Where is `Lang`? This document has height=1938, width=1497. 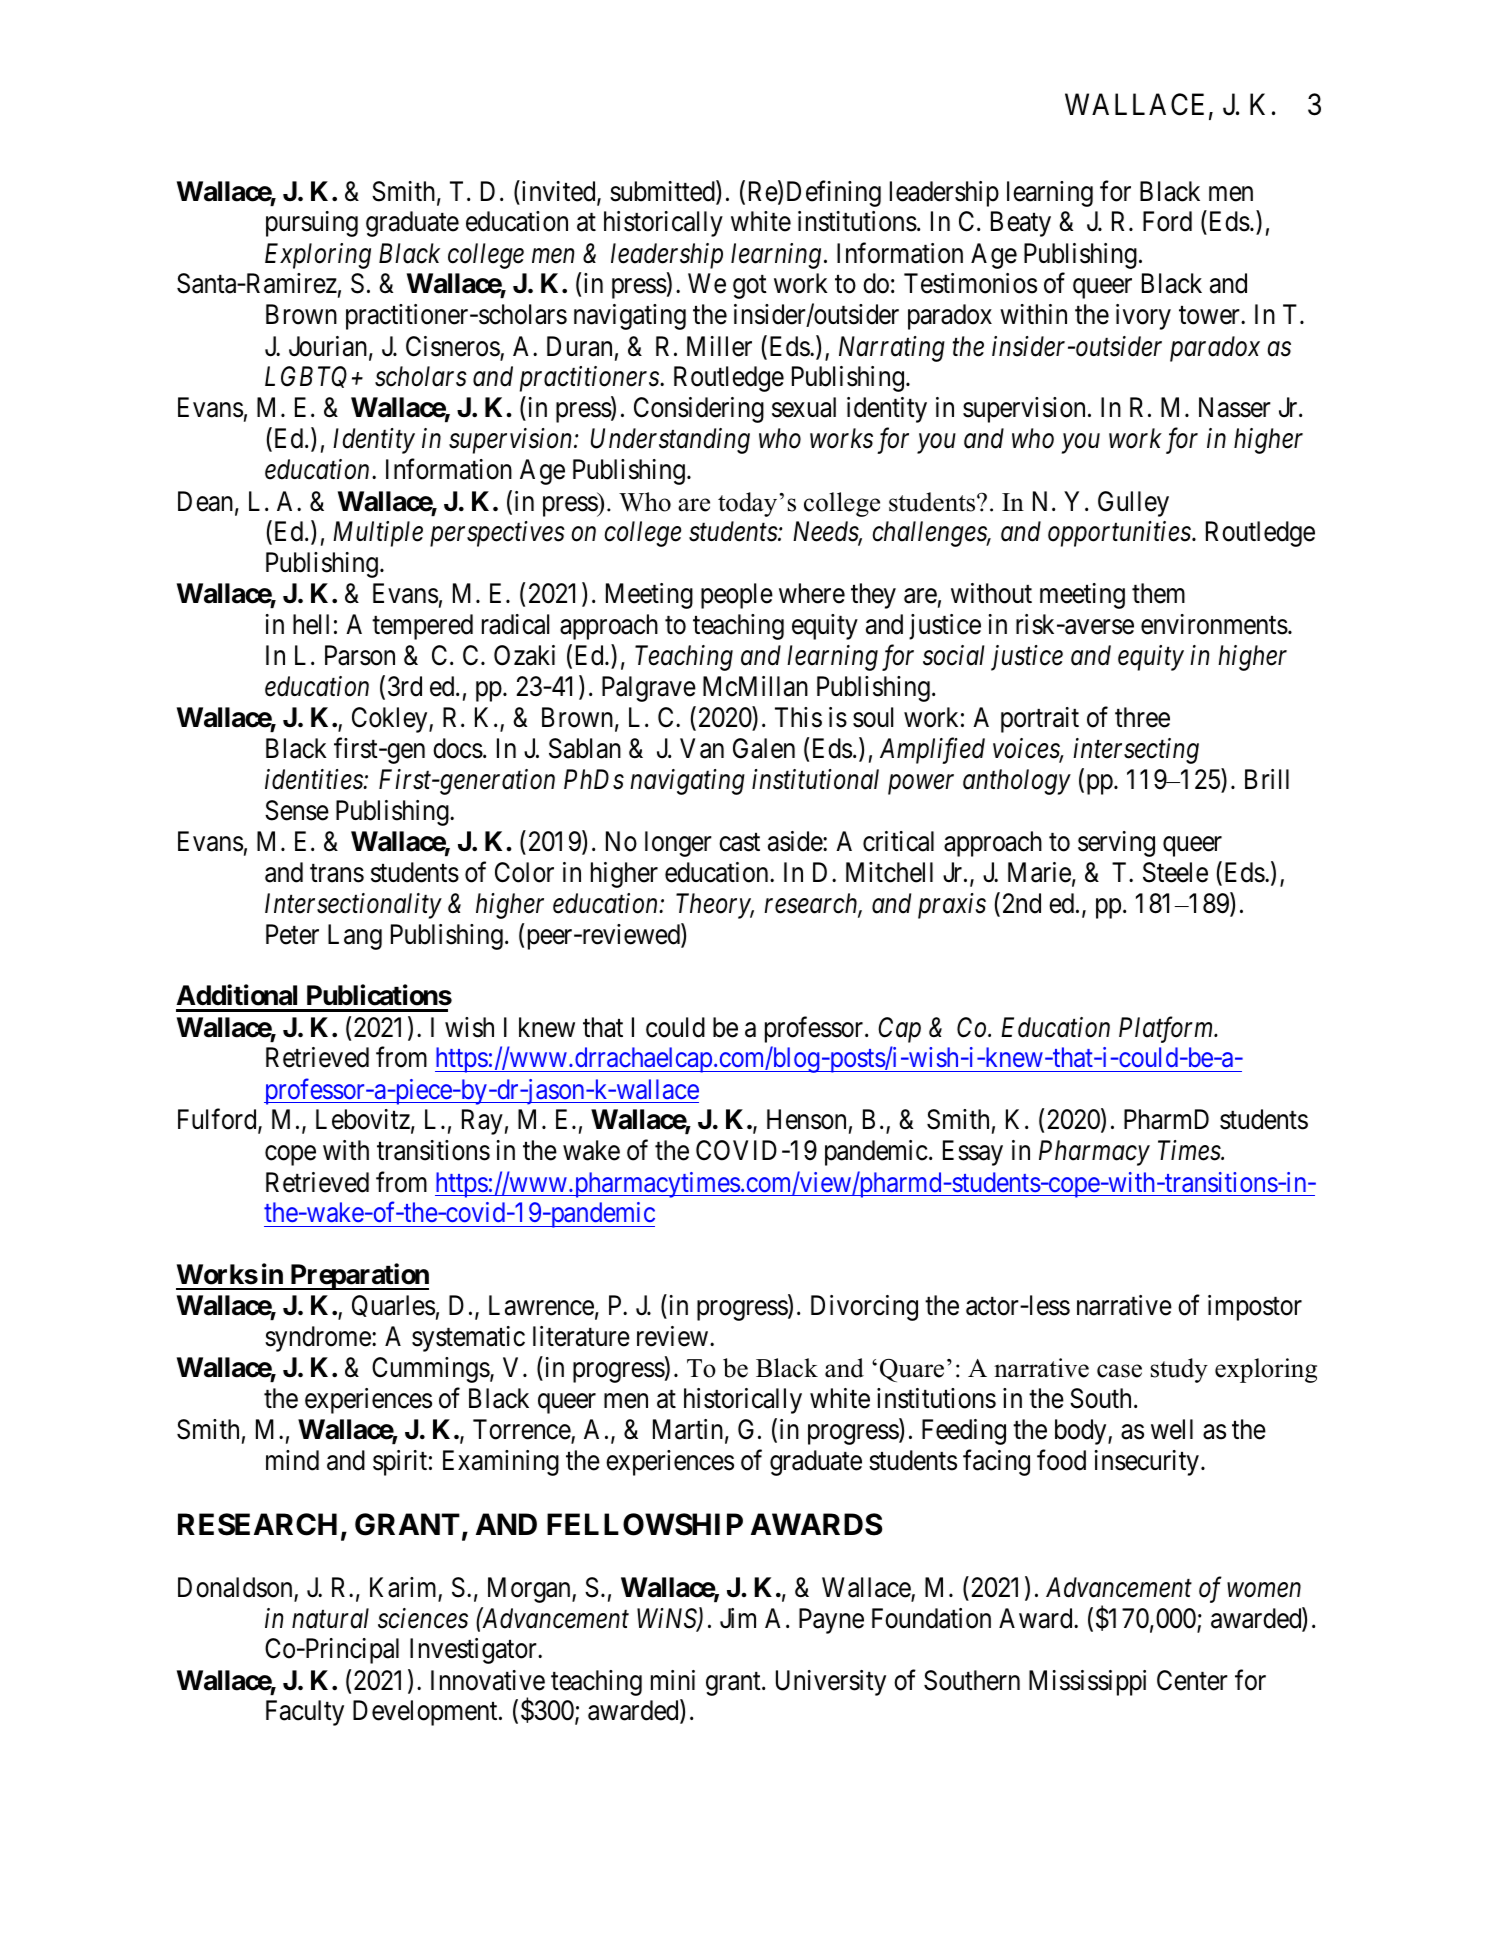
Lang is located at coordinates (355, 937).
